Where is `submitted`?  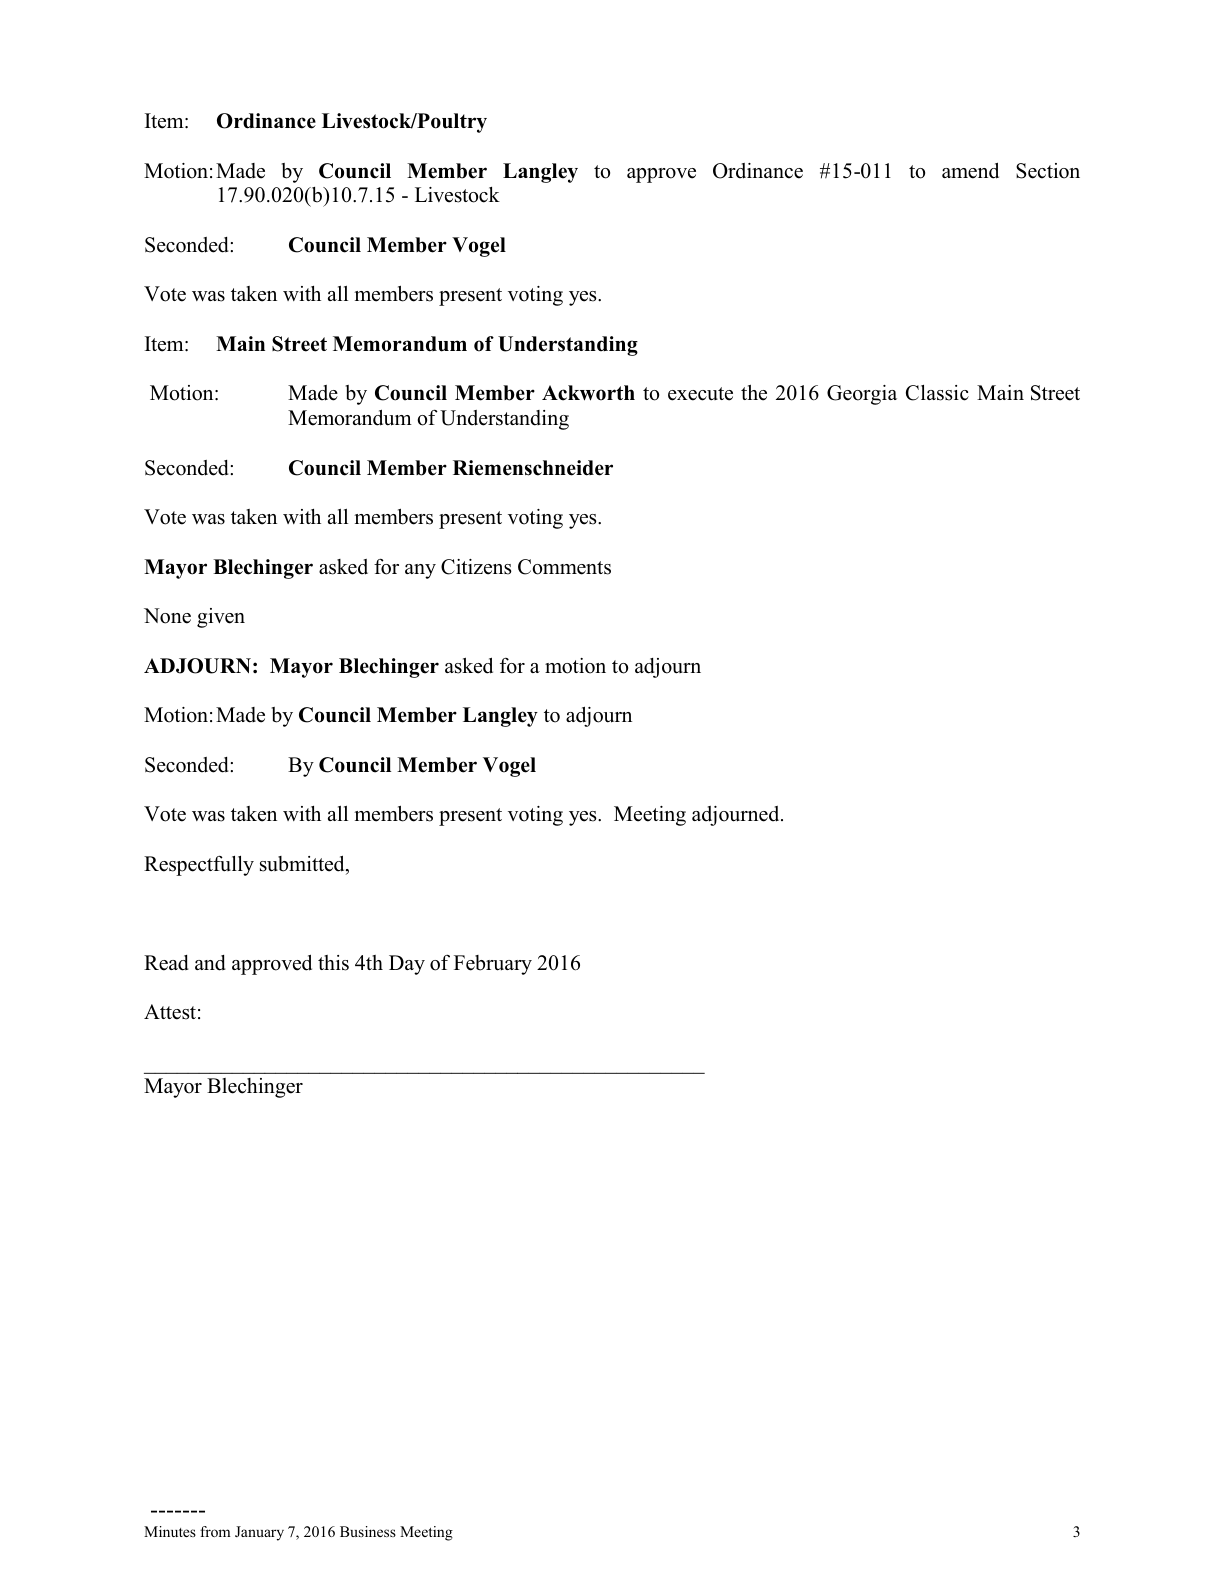 submitted is located at coordinates (303, 865).
